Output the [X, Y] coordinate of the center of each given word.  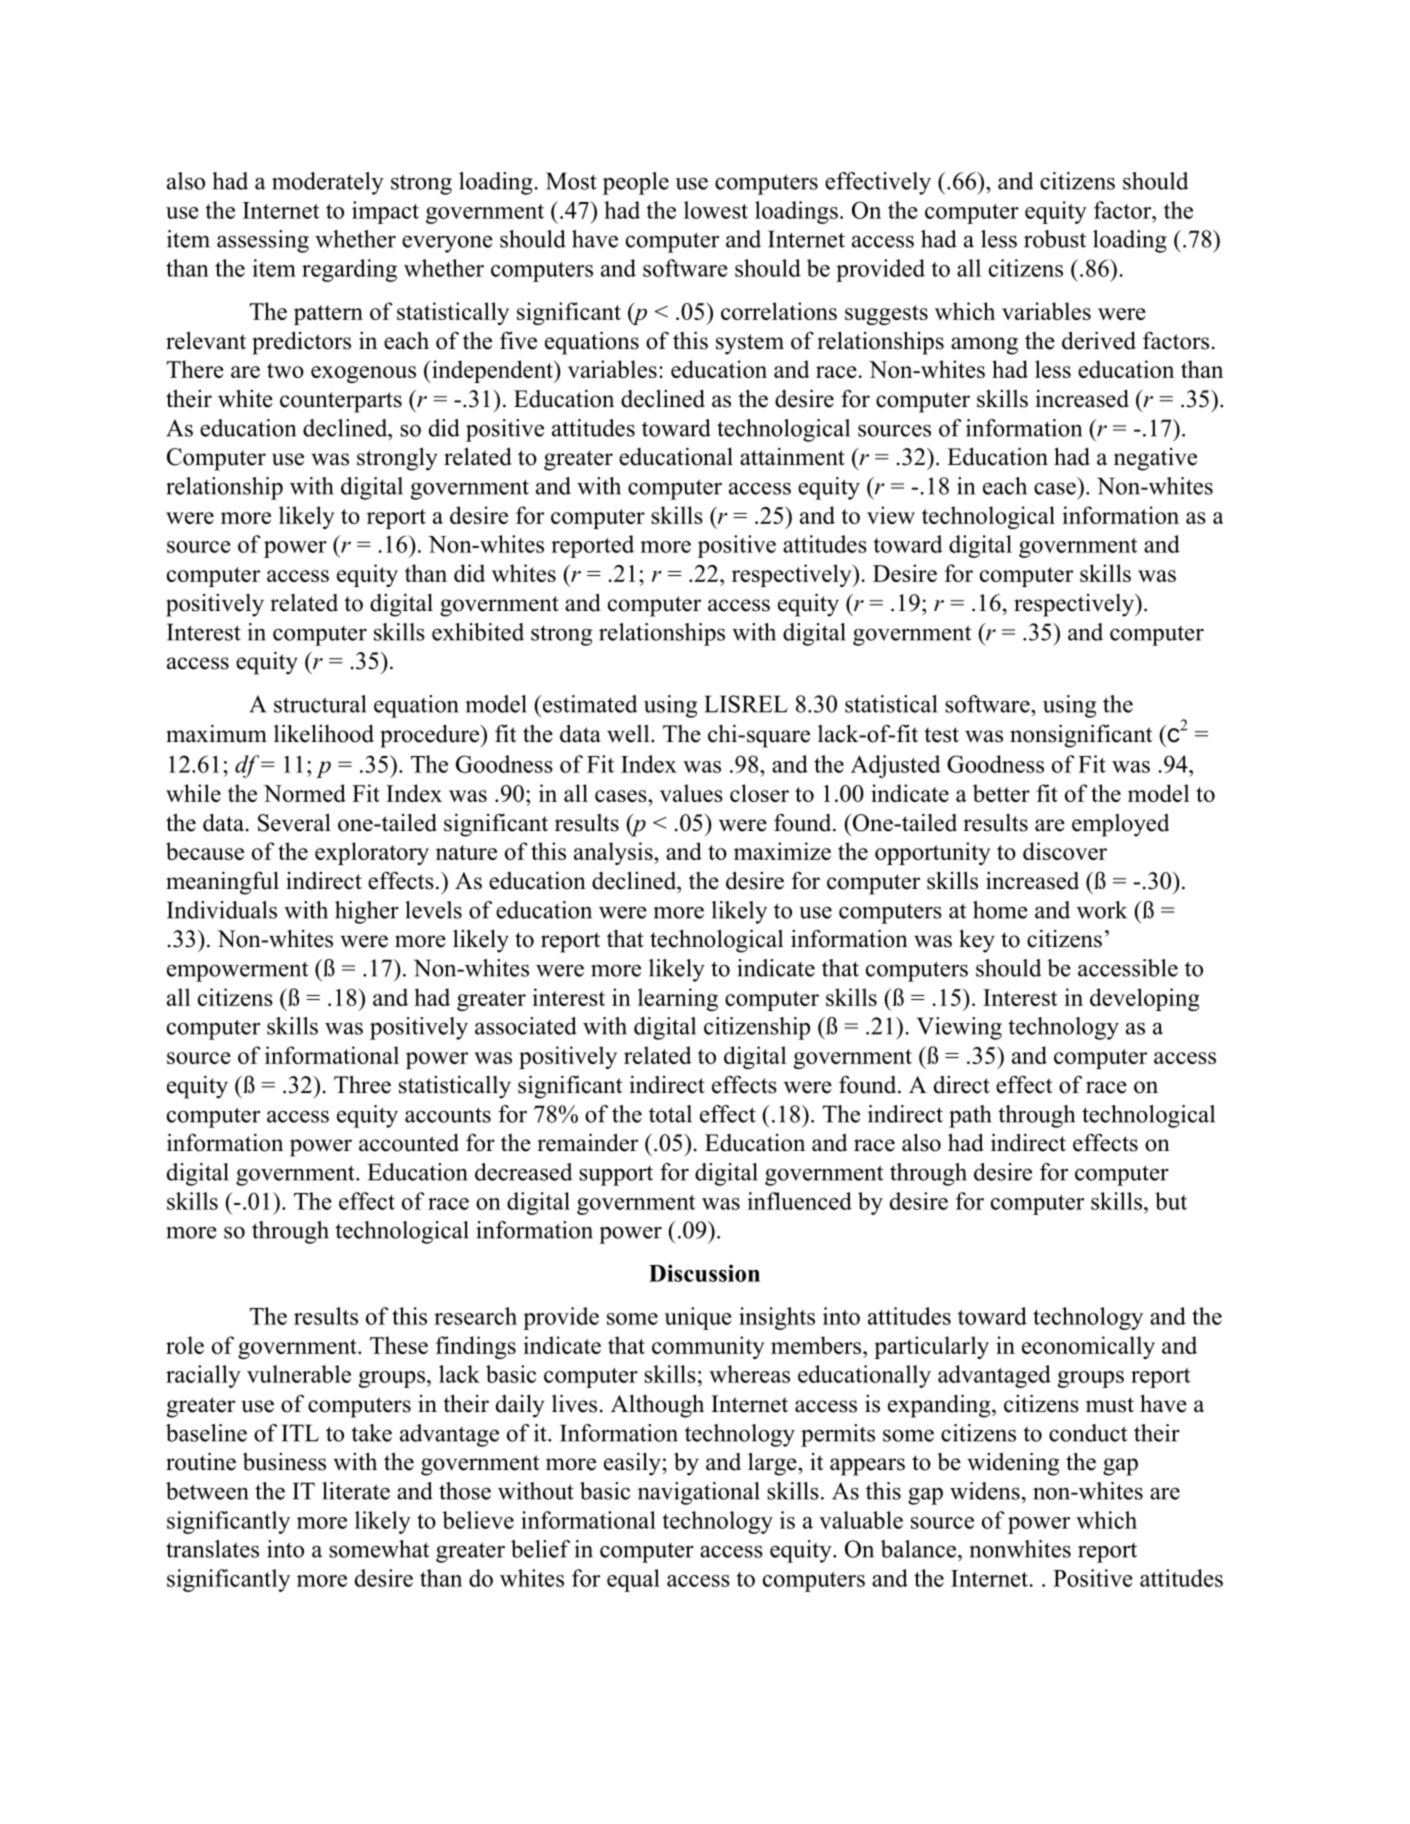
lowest [716, 210]
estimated [588, 704]
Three [362, 1084]
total [670, 1114]
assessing [263, 241]
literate [356, 1491]
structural [320, 704]
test [941, 735]
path [970, 1116]
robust [1055, 239]
